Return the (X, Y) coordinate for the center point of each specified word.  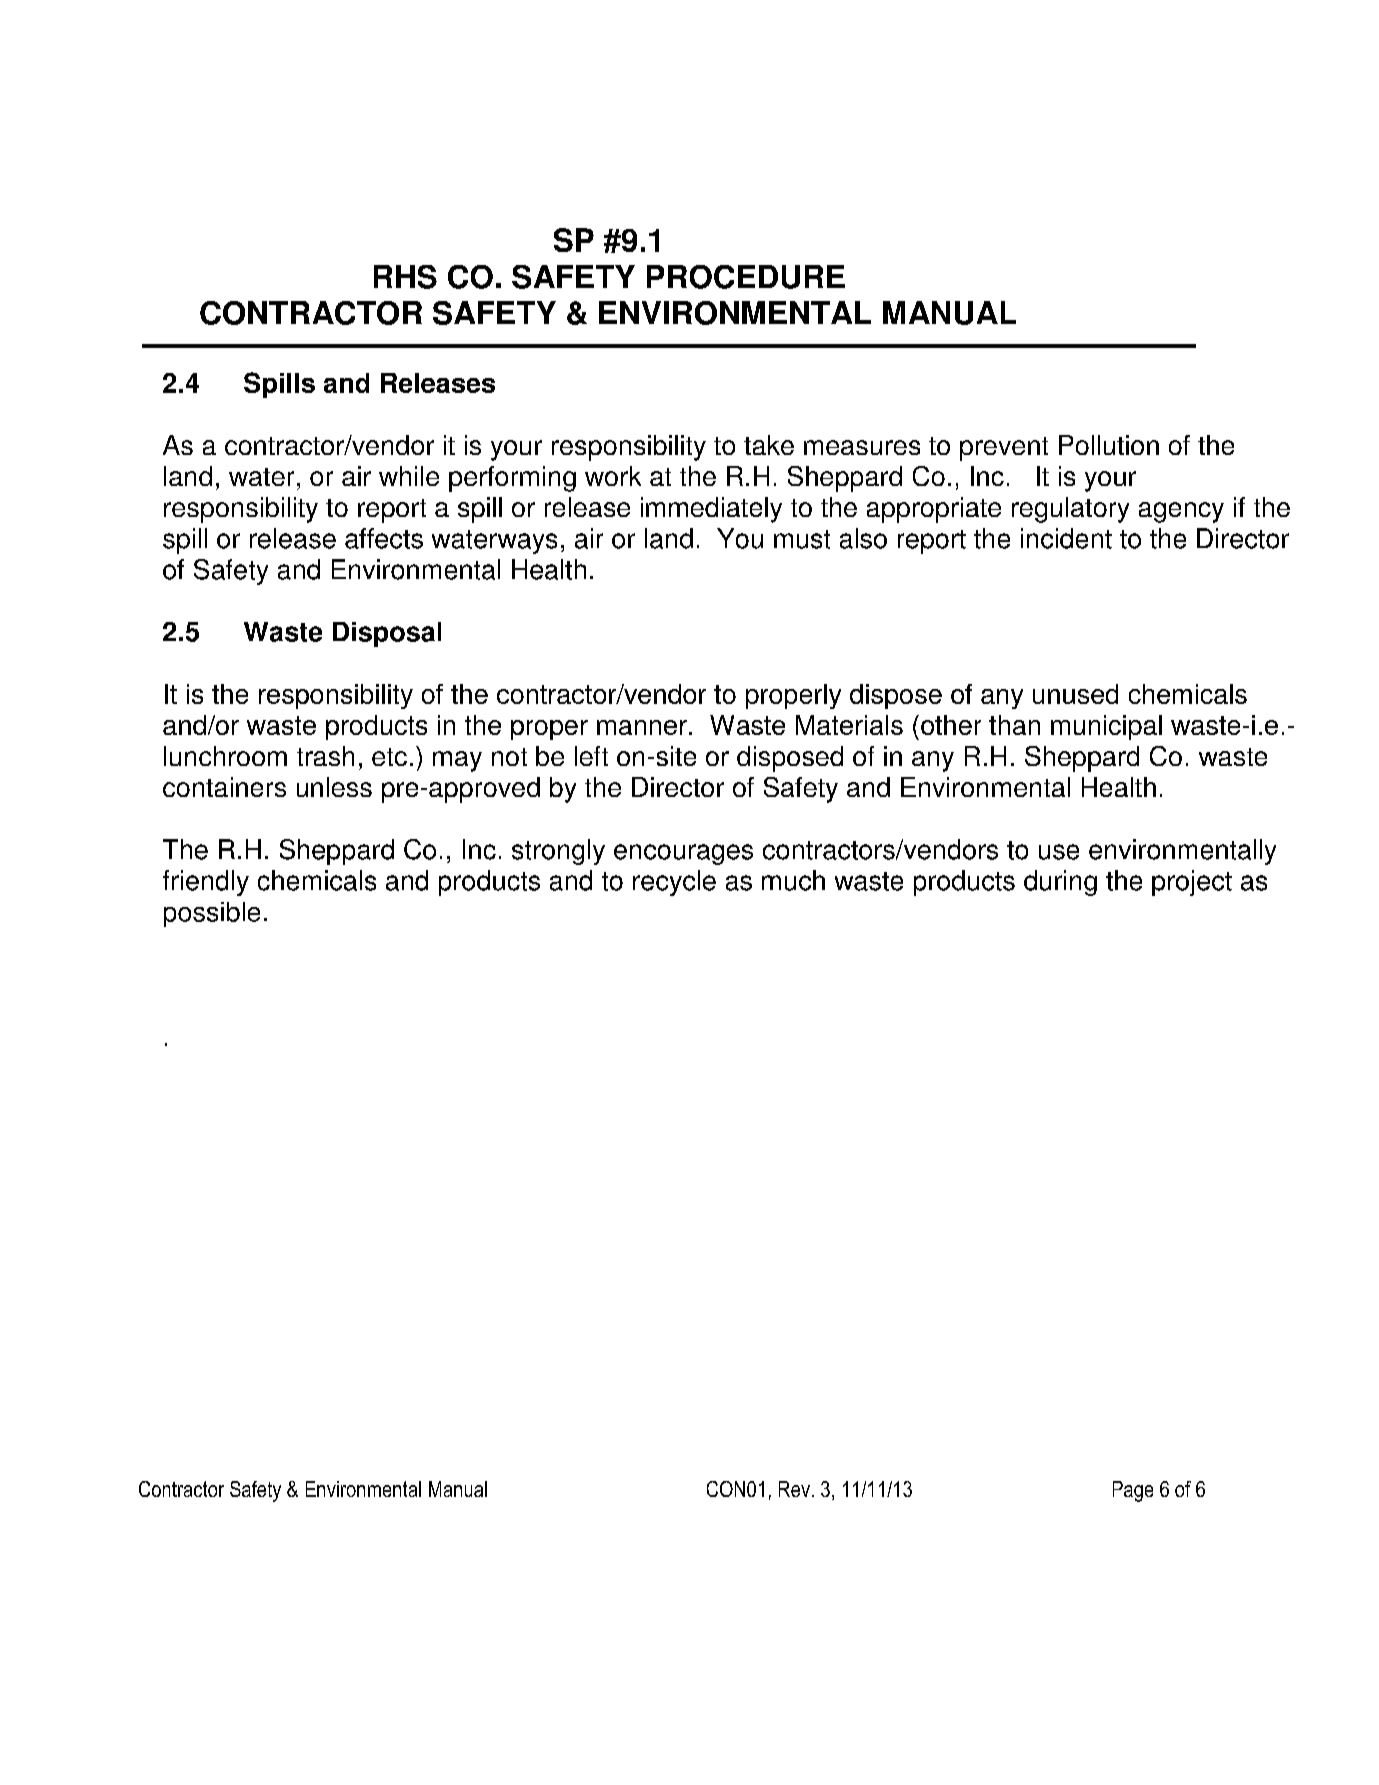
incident (1066, 538)
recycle (674, 883)
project (1192, 883)
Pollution (1109, 445)
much (793, 880)
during (1060, 883)
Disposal (387, 634)
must (802, 539)
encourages (683, 854)
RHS (405, 277)
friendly (206, 883)
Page (1133, 1491)
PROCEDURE (746, 277)
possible (212, 914)
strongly (558, 852)
